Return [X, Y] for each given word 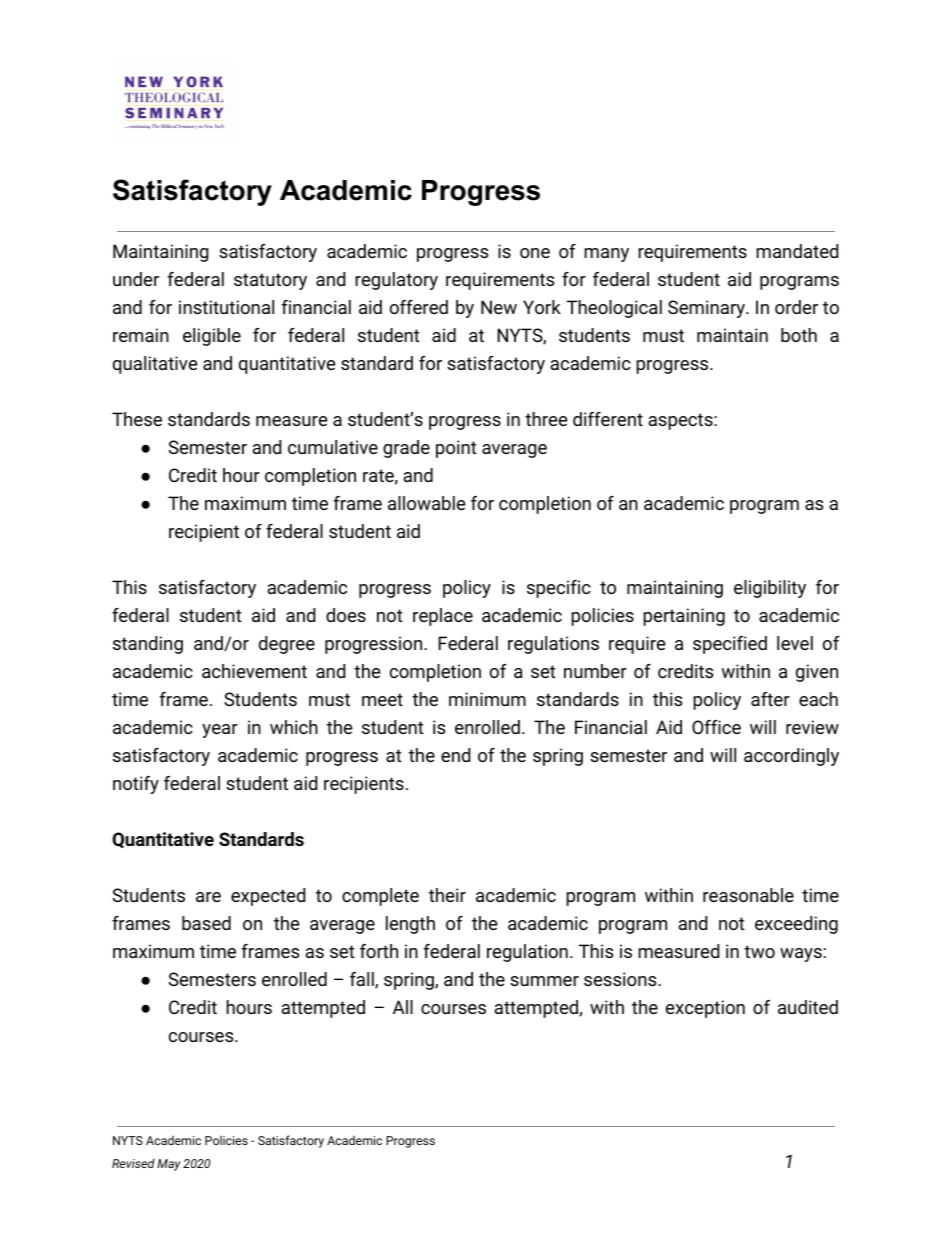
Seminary [707, 309]
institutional [226, 307]
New [499, 307]
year [220, 731]
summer [544, 981]
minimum [487, 699]
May [169, 1165]
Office [716, 727]
